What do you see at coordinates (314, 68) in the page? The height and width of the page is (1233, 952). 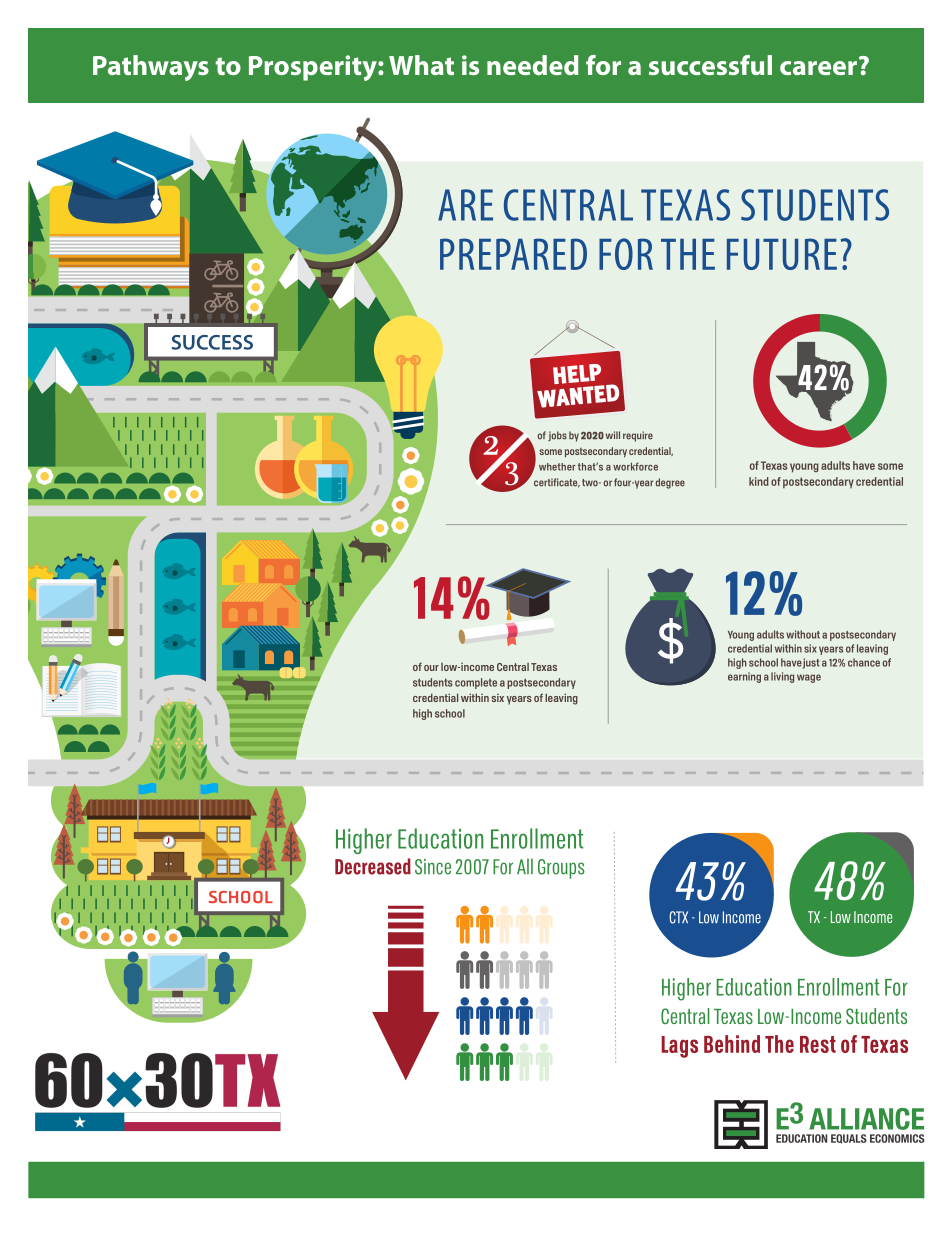 I see `Prosperity` at bounding box center [314, 68].
